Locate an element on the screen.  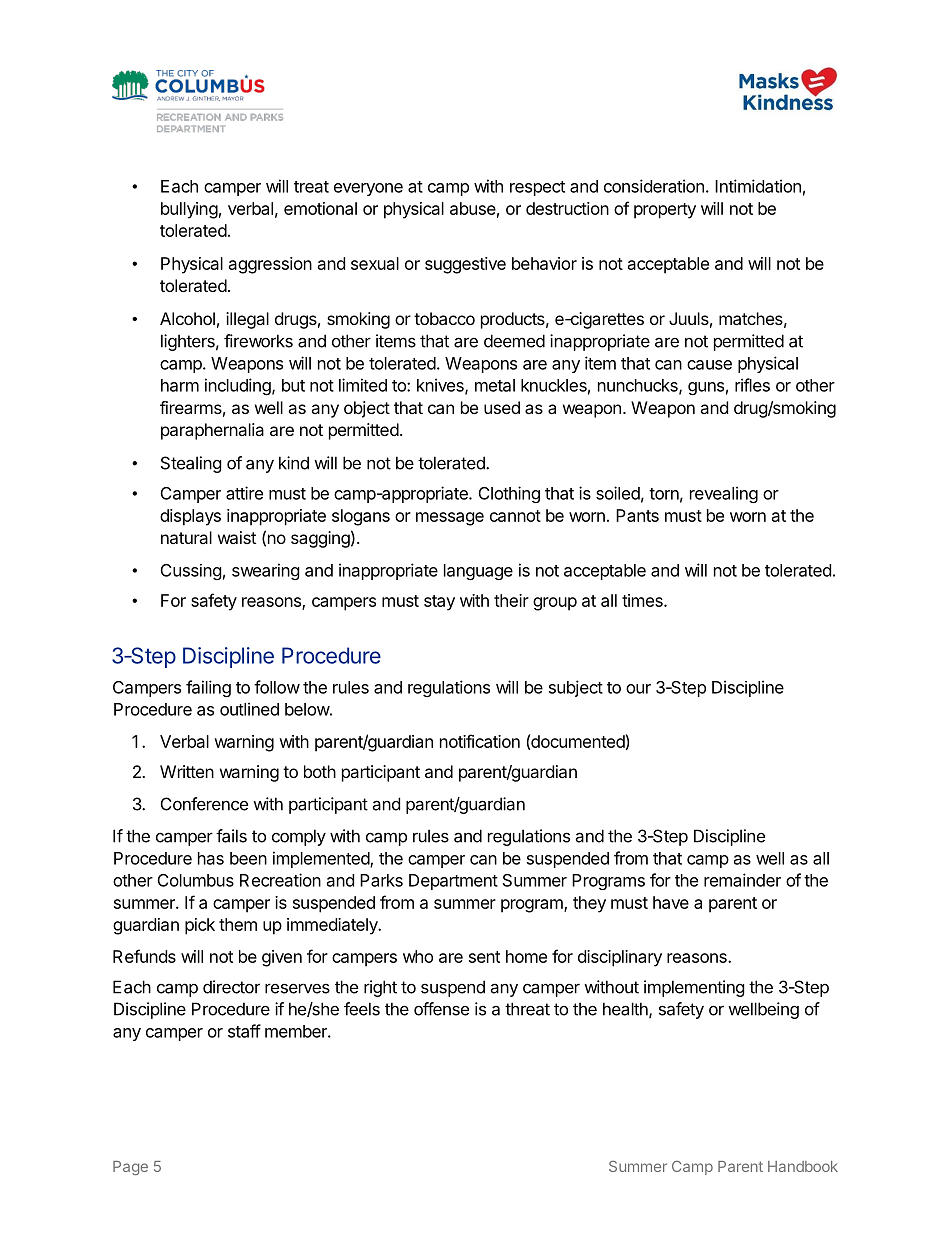
Department is located at coordinates (453, 882).
